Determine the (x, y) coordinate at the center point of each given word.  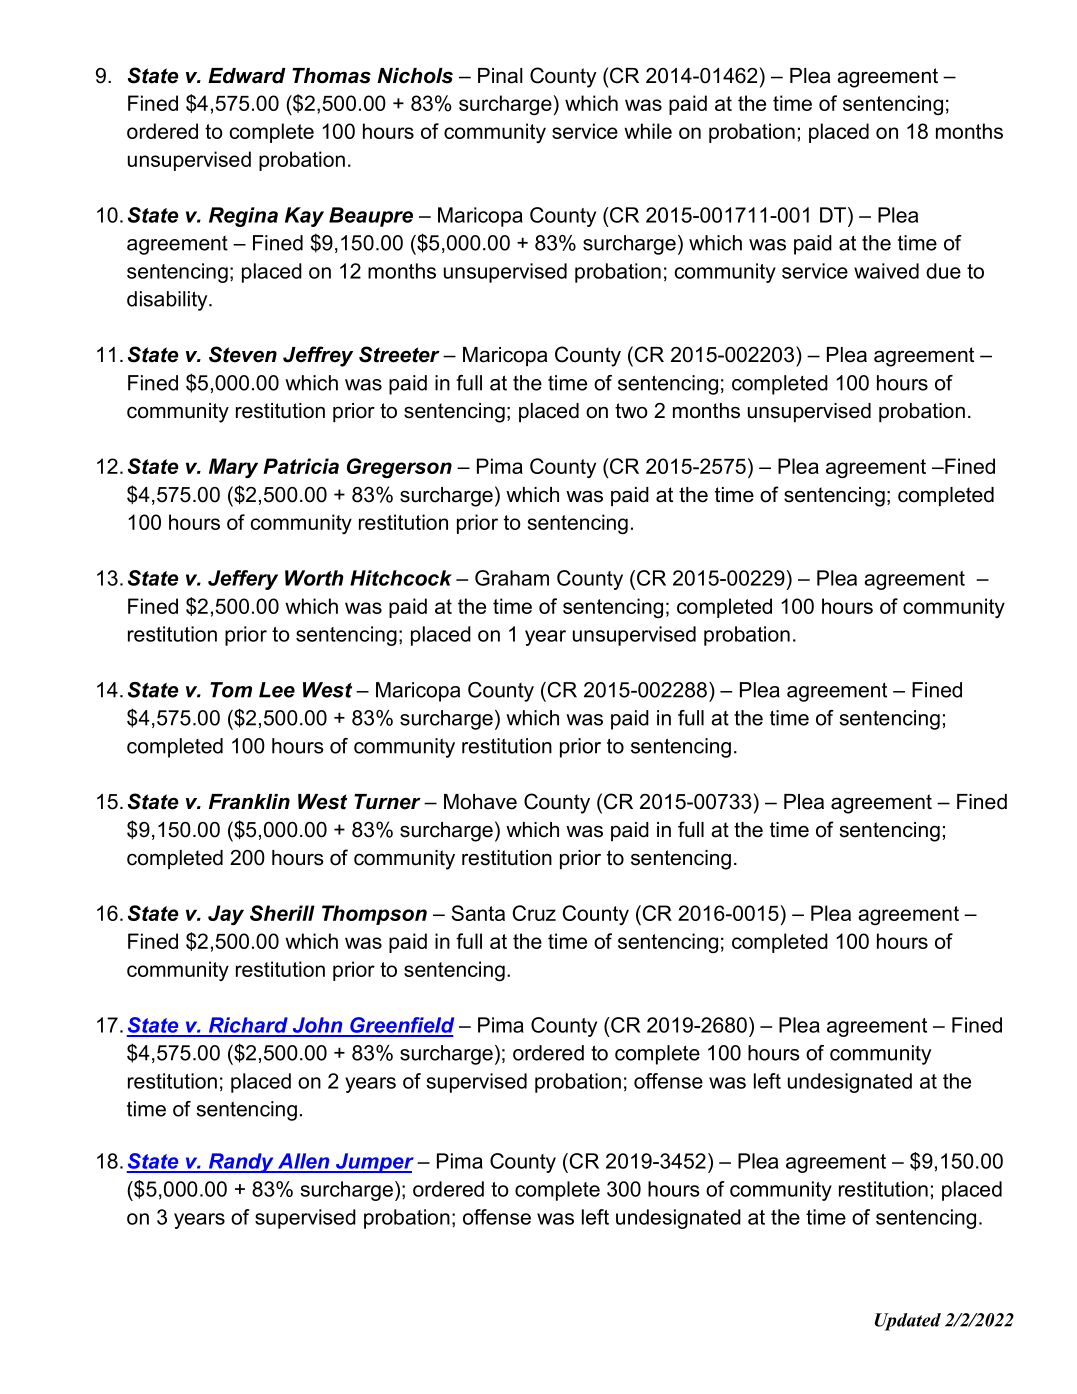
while (648, 131)
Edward (247, 76)
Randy (241, 1163)
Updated (908, 1322)
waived (886, 271)
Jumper (374, 1163)
